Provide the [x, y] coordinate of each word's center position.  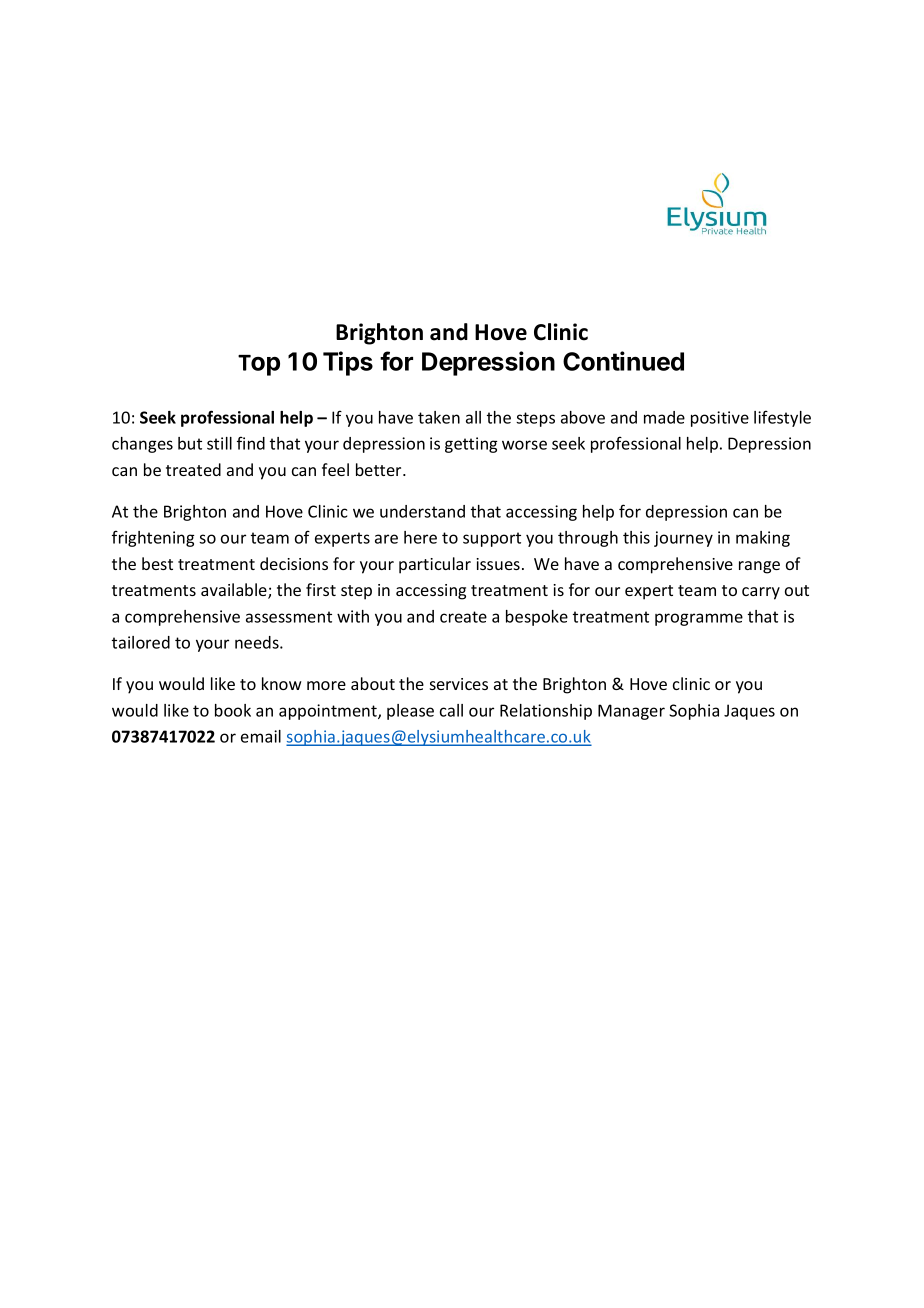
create [463, 617]
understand [422, 511]
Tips [348, 363]
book [233, 710]
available [235, 591]
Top [259, 365]
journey [683, 539]
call [451, 710]
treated [193, 469]
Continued [623, 361]
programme [699, 619]
